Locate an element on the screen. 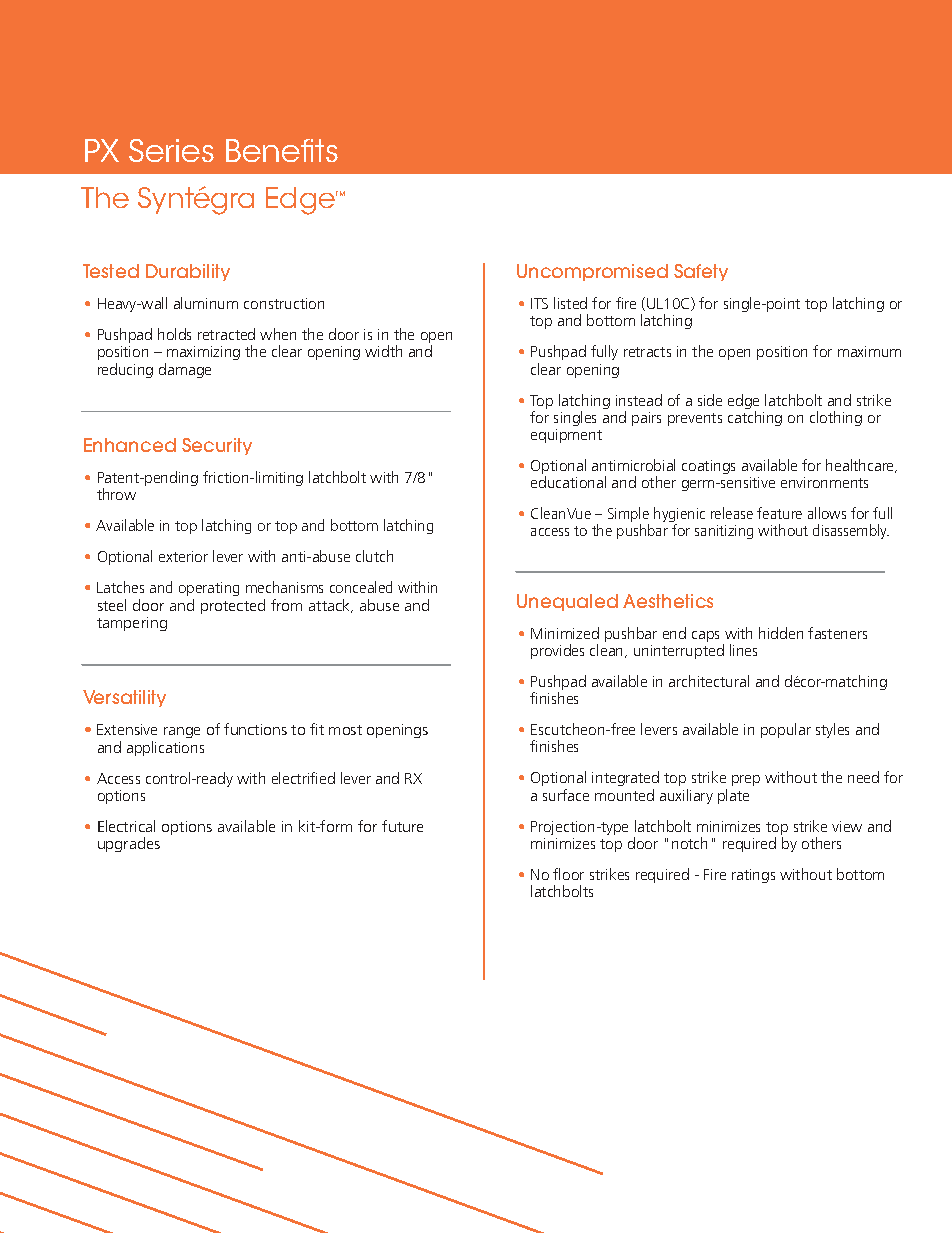  feature is located at coordinates (779, 513).
